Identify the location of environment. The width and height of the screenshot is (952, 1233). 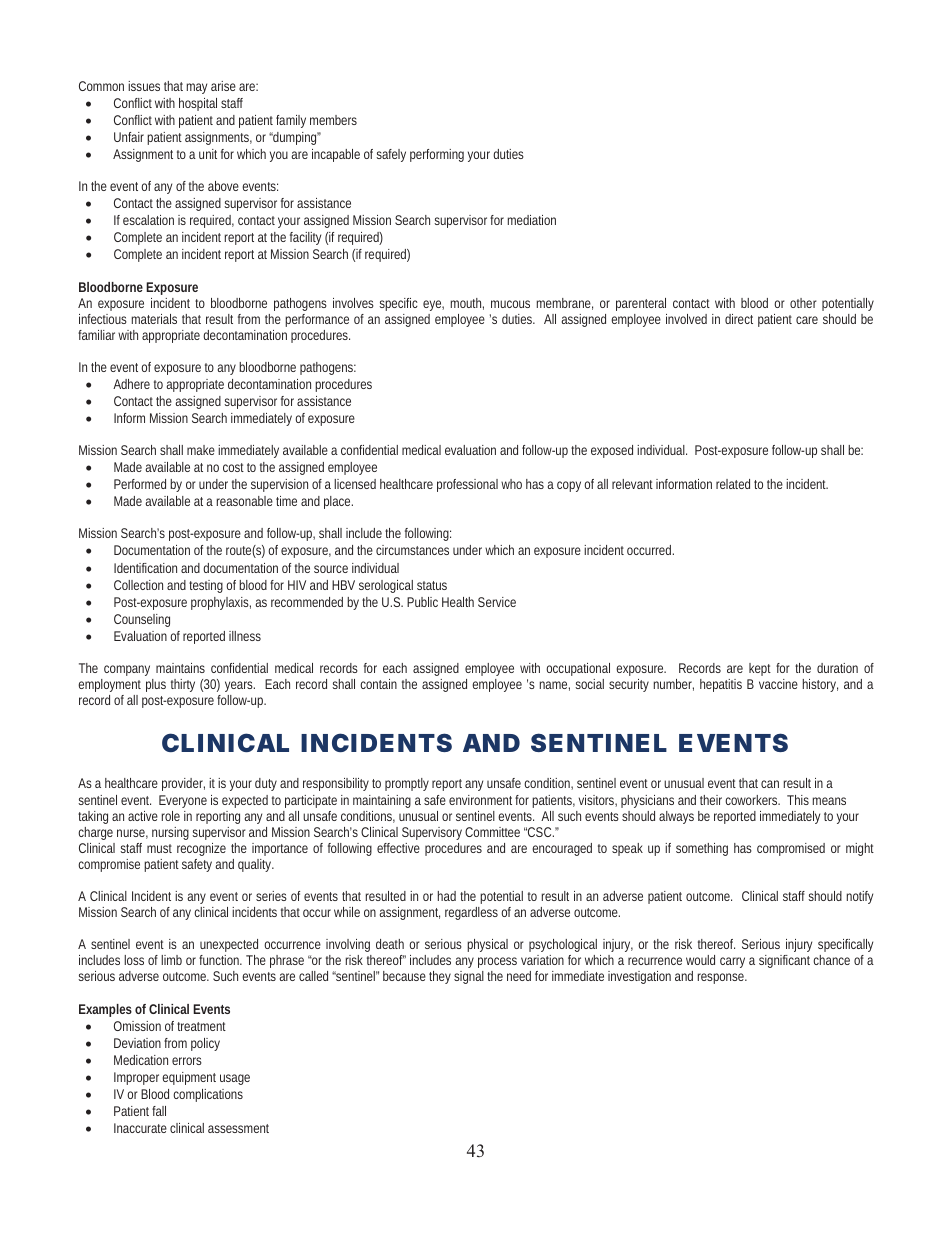
(482, 800).
